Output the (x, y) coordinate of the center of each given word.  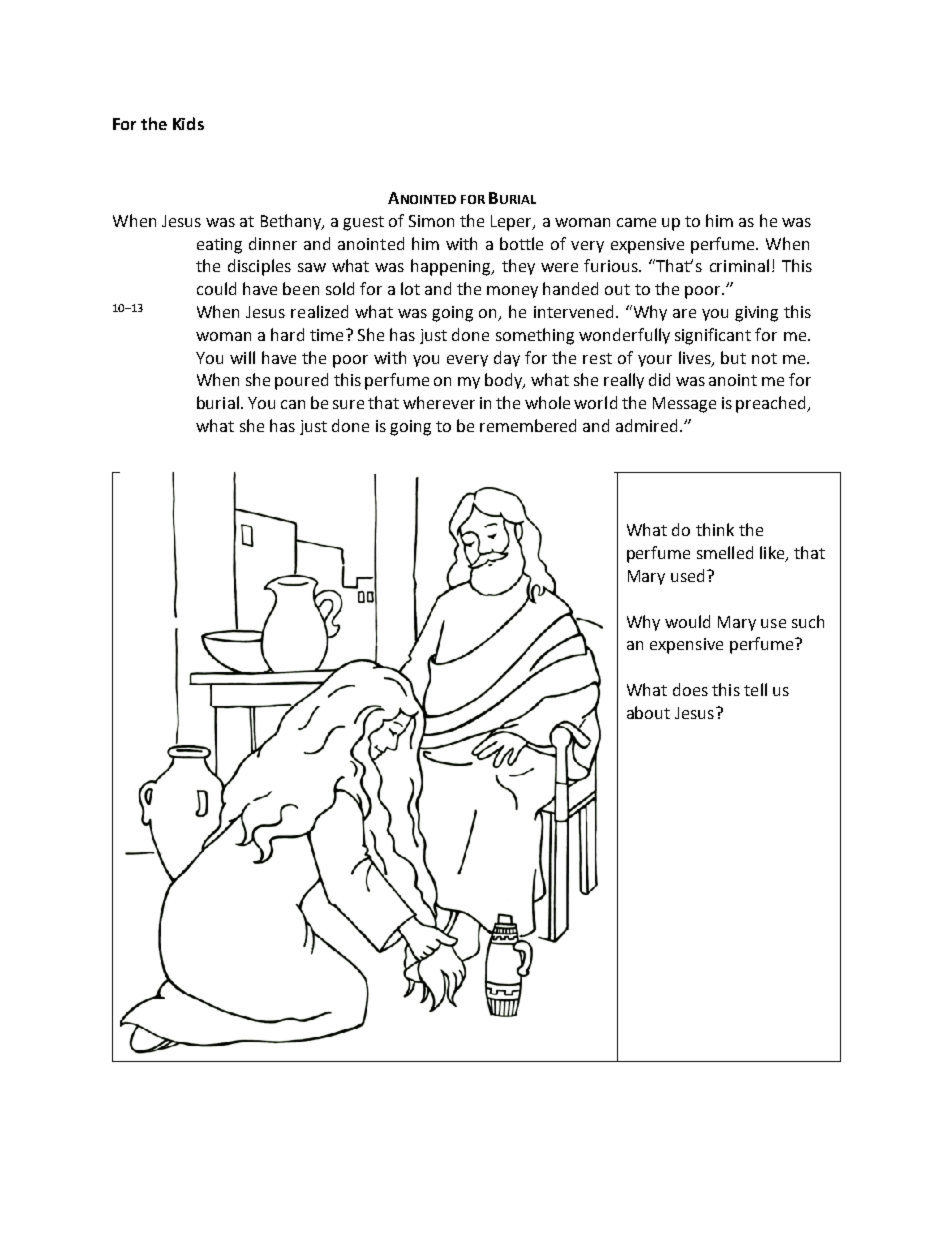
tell (755, 689)
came (636, 222)
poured (301, 381)
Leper (513, 223)
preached (772, 404)
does (690, 689)
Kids (188, 123)
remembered (528, 425)
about (648, 712)
